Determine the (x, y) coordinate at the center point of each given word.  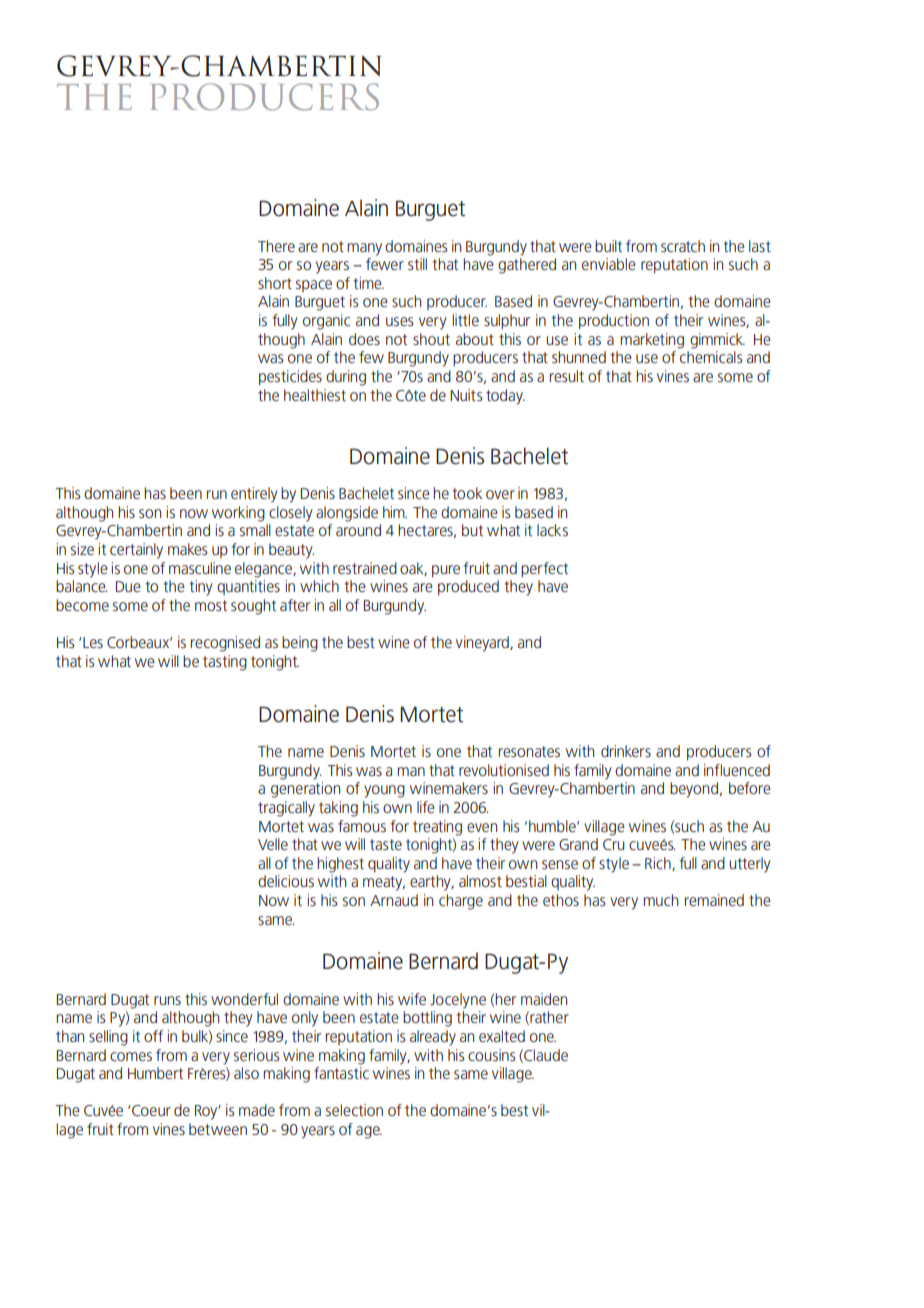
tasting (225, 663)
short (275, 283)
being (300, 644)
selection (354, 1110)
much (660, 900)
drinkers (626, 751)
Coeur (151, 1110)
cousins (492, 1055)
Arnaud (394, 900)
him (395, 512)
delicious (286, 881)
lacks (552, 530)
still (417, 264)
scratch (683, 246)
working (238, 514)
